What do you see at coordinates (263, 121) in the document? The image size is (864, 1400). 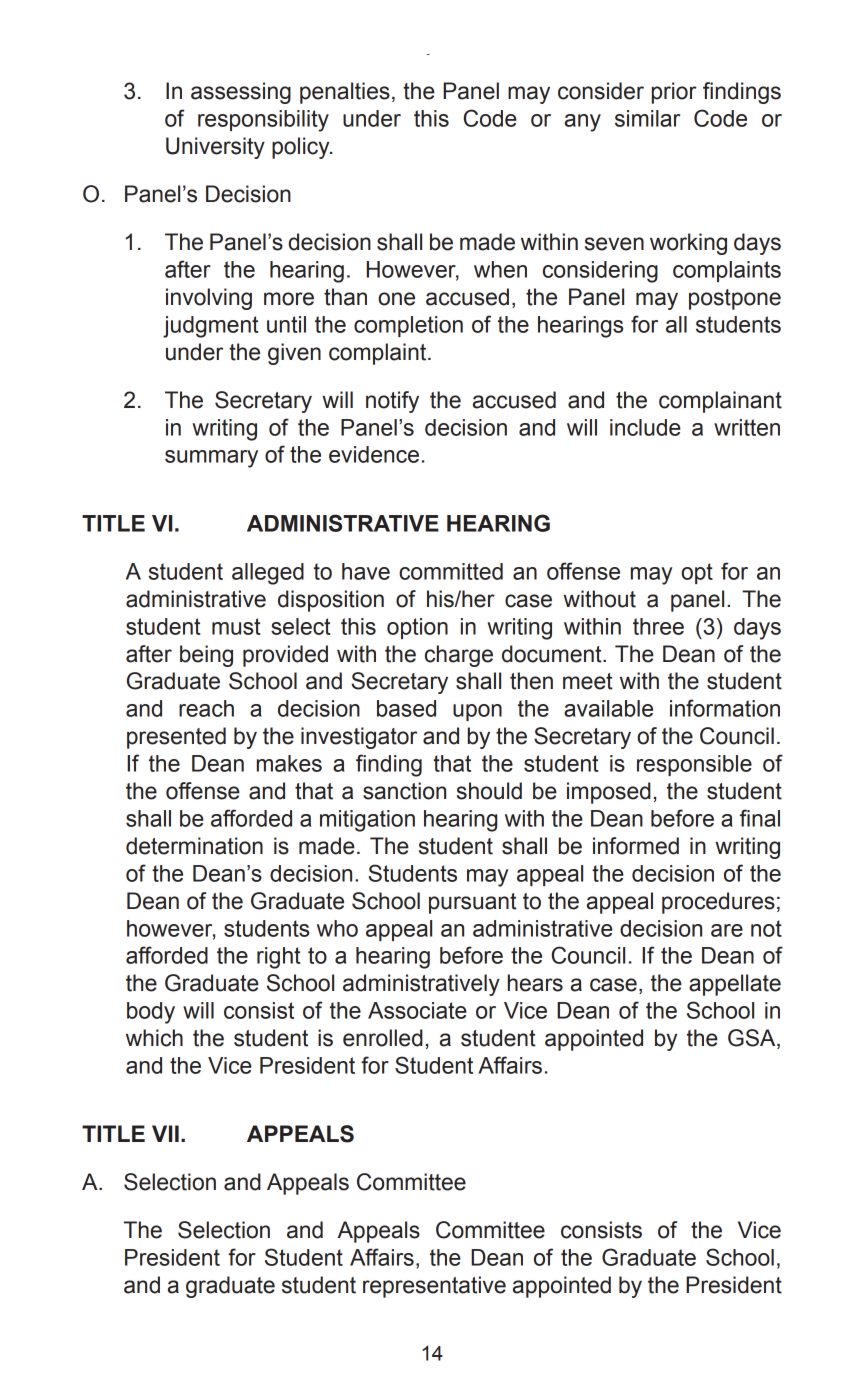 I see `responsibility` at bounding box center [263, 121].
